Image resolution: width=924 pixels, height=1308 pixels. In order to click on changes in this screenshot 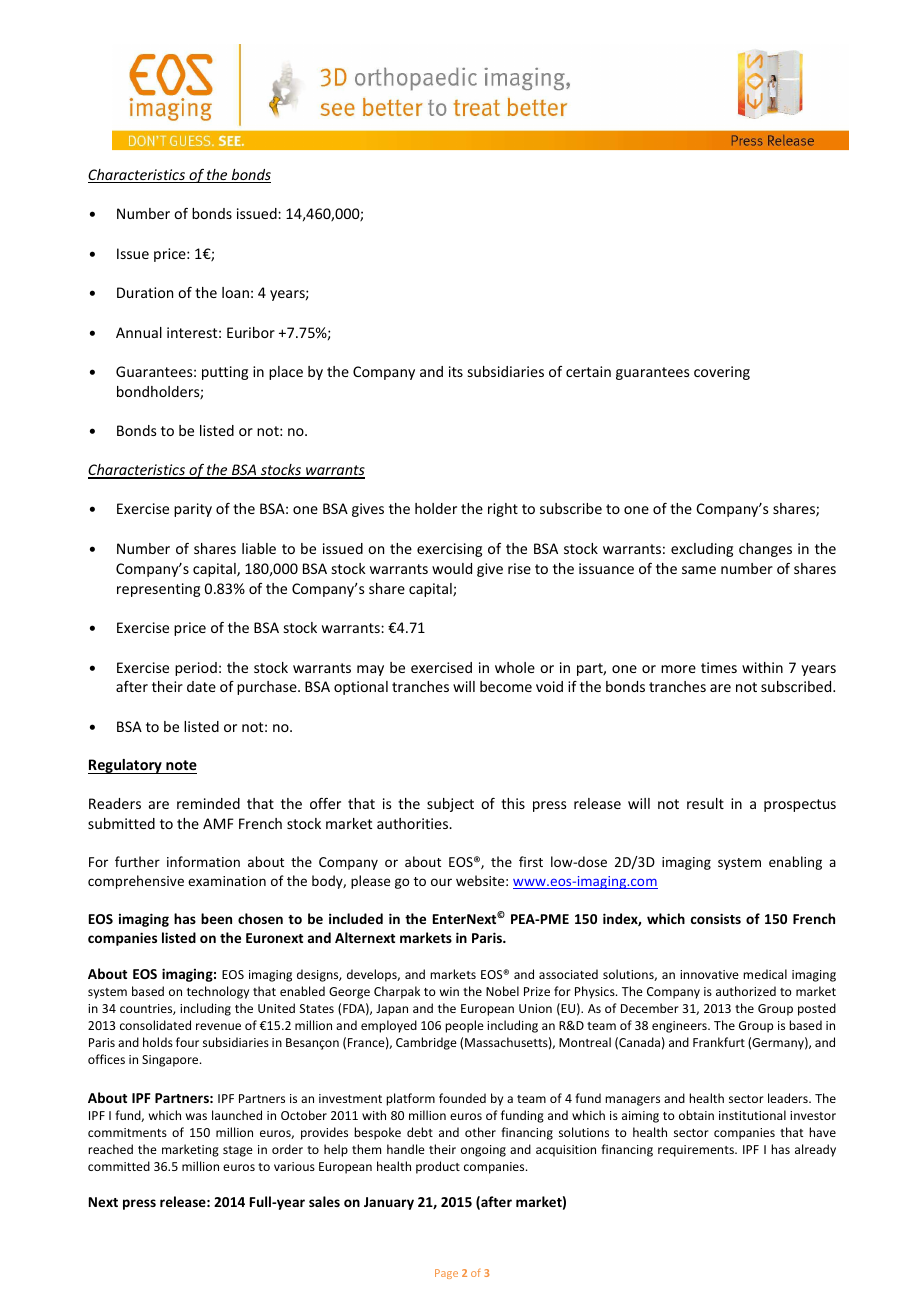, I will do `click(765, 550)`.
